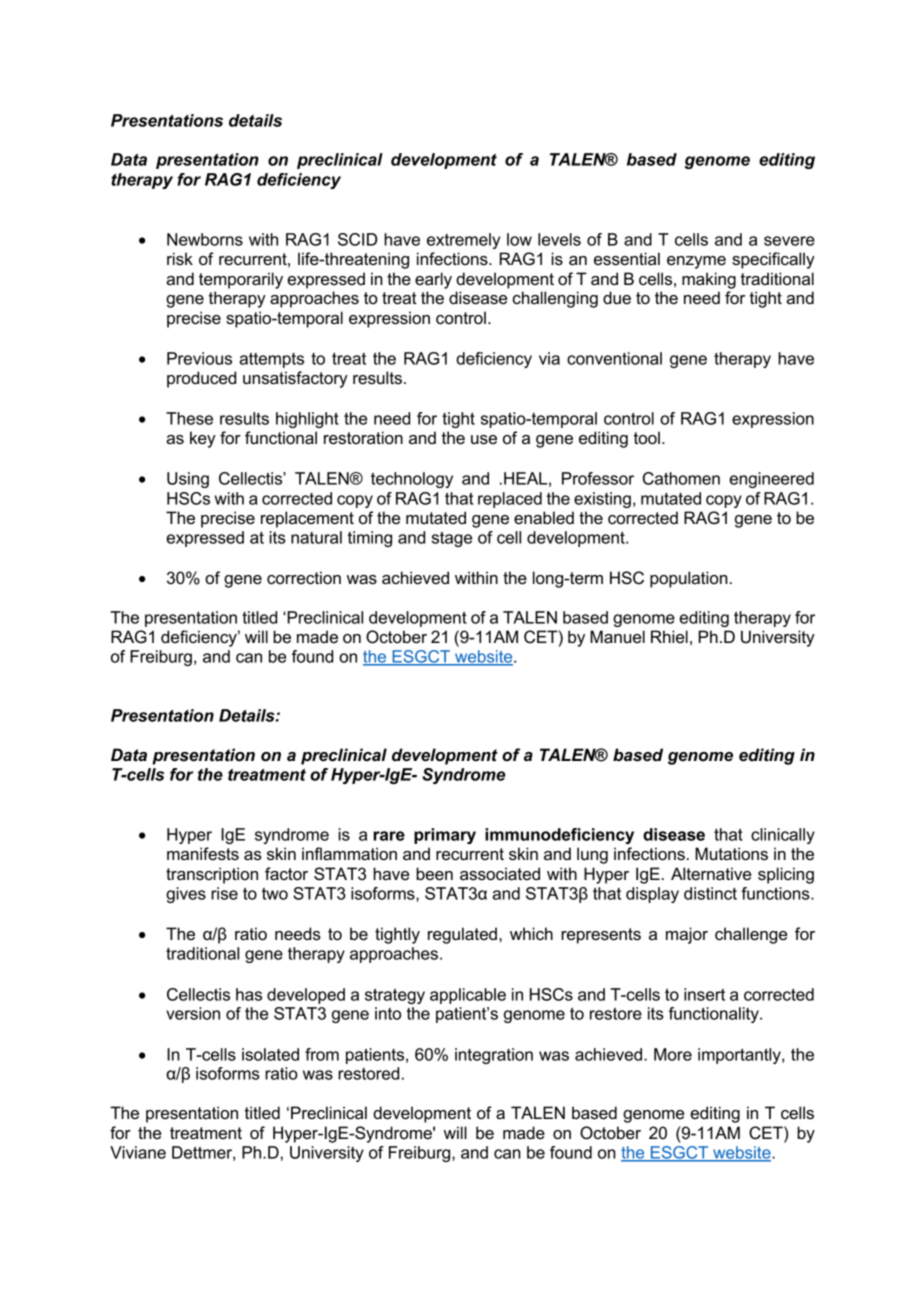 This page has height=1308, width=924. I want to click on isolated, so click(270, 1054).
